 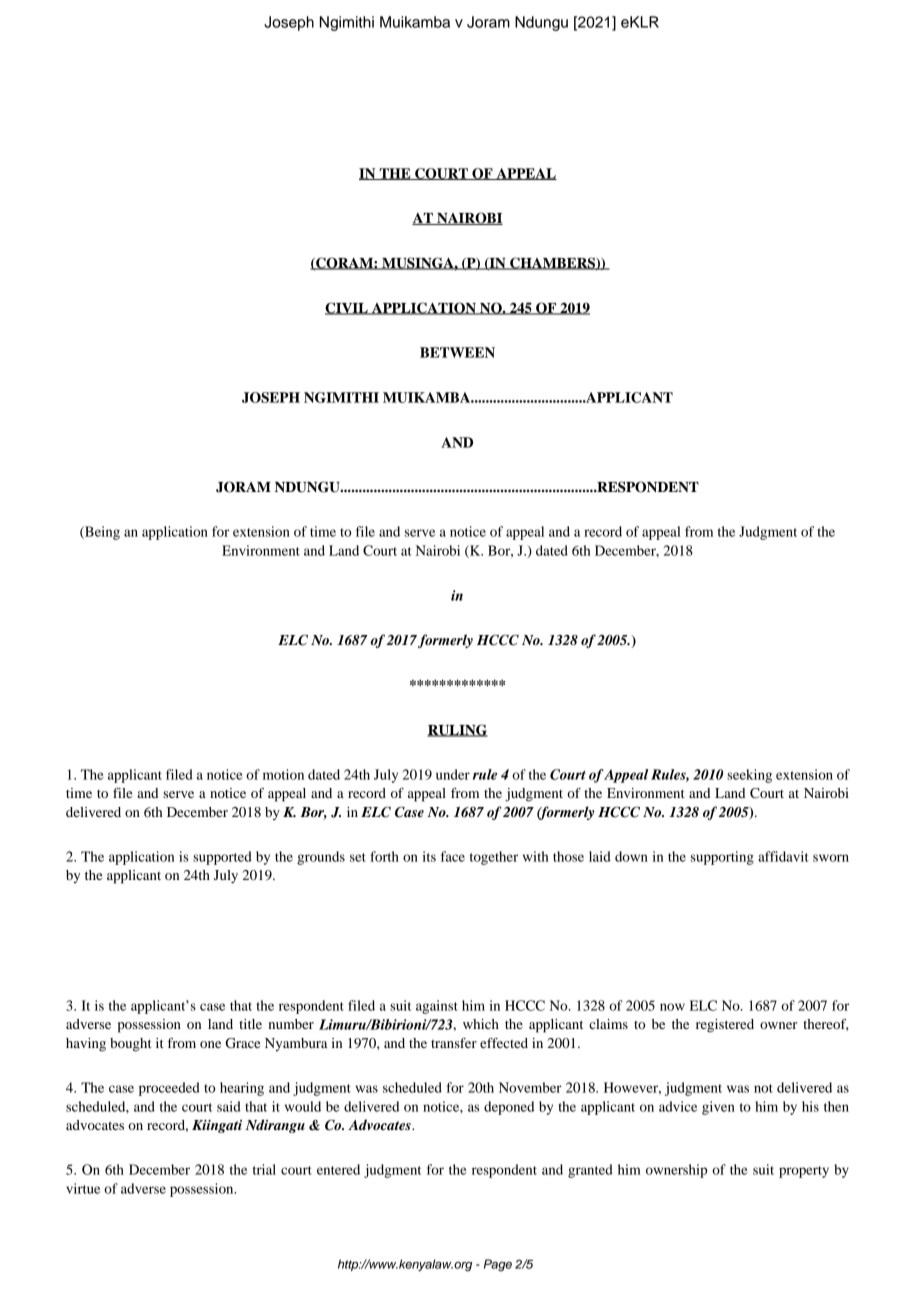 What do you see at coordinates (725, 1026) in the image?
I see `registered` at bounding box center [725, 1026].
